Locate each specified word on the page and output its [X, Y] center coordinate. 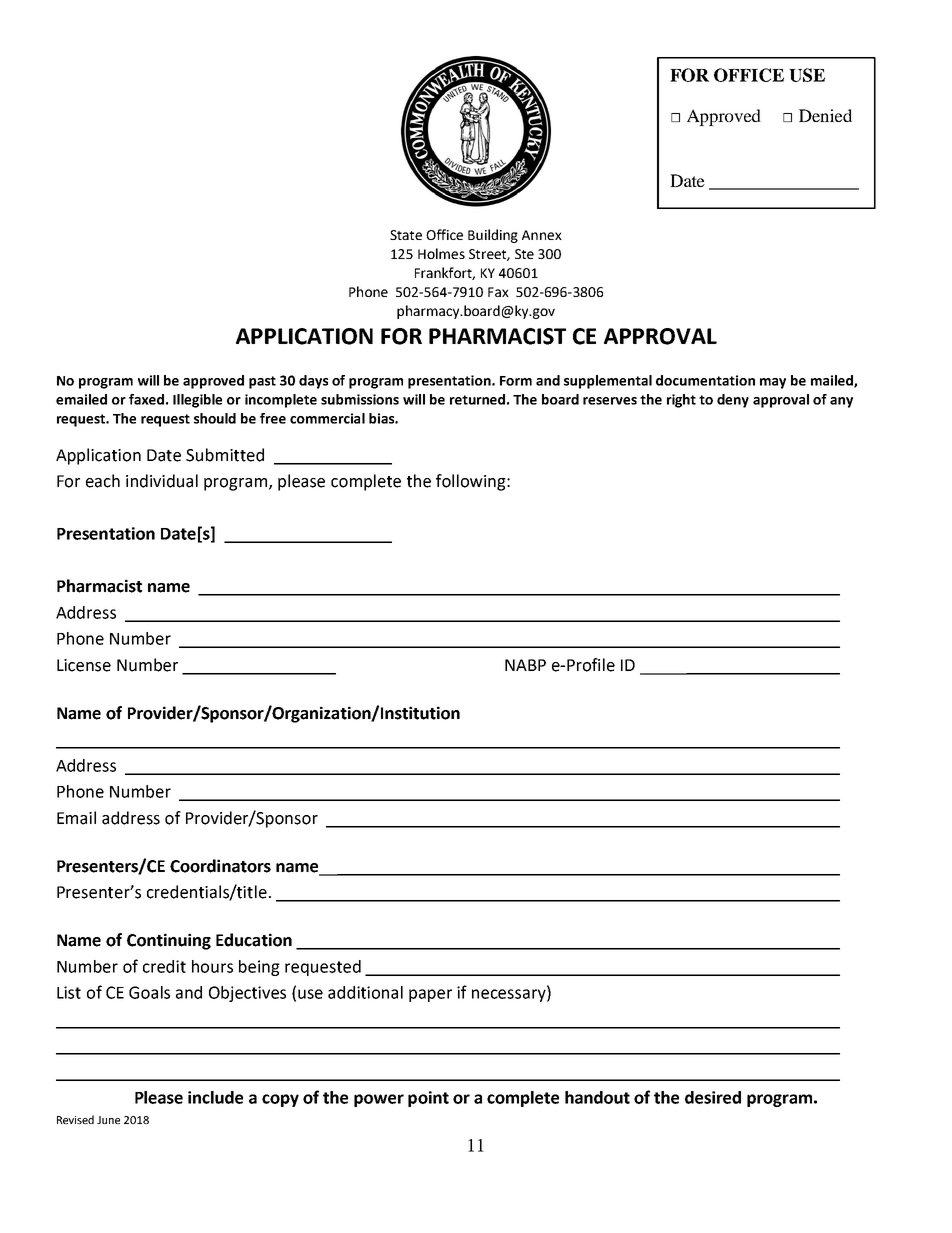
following [472, 482]
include [215, 1097]
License [84, 665]
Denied [825, 115]
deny [733, 401]
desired [713, 1097]
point [428, 1099]
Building [493, 236]
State [406, 235]
